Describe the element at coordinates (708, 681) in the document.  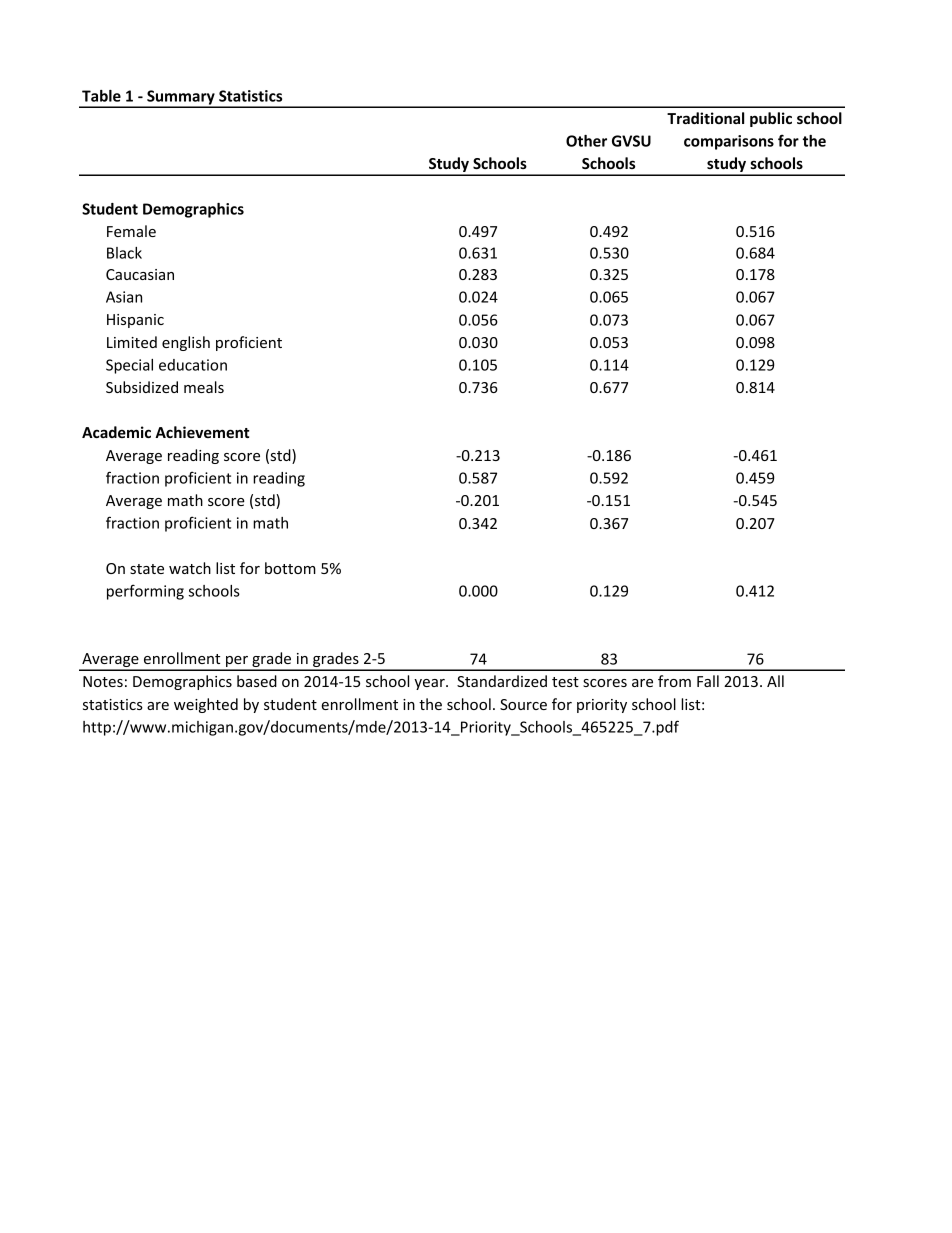
I see `Fall` at that location.
